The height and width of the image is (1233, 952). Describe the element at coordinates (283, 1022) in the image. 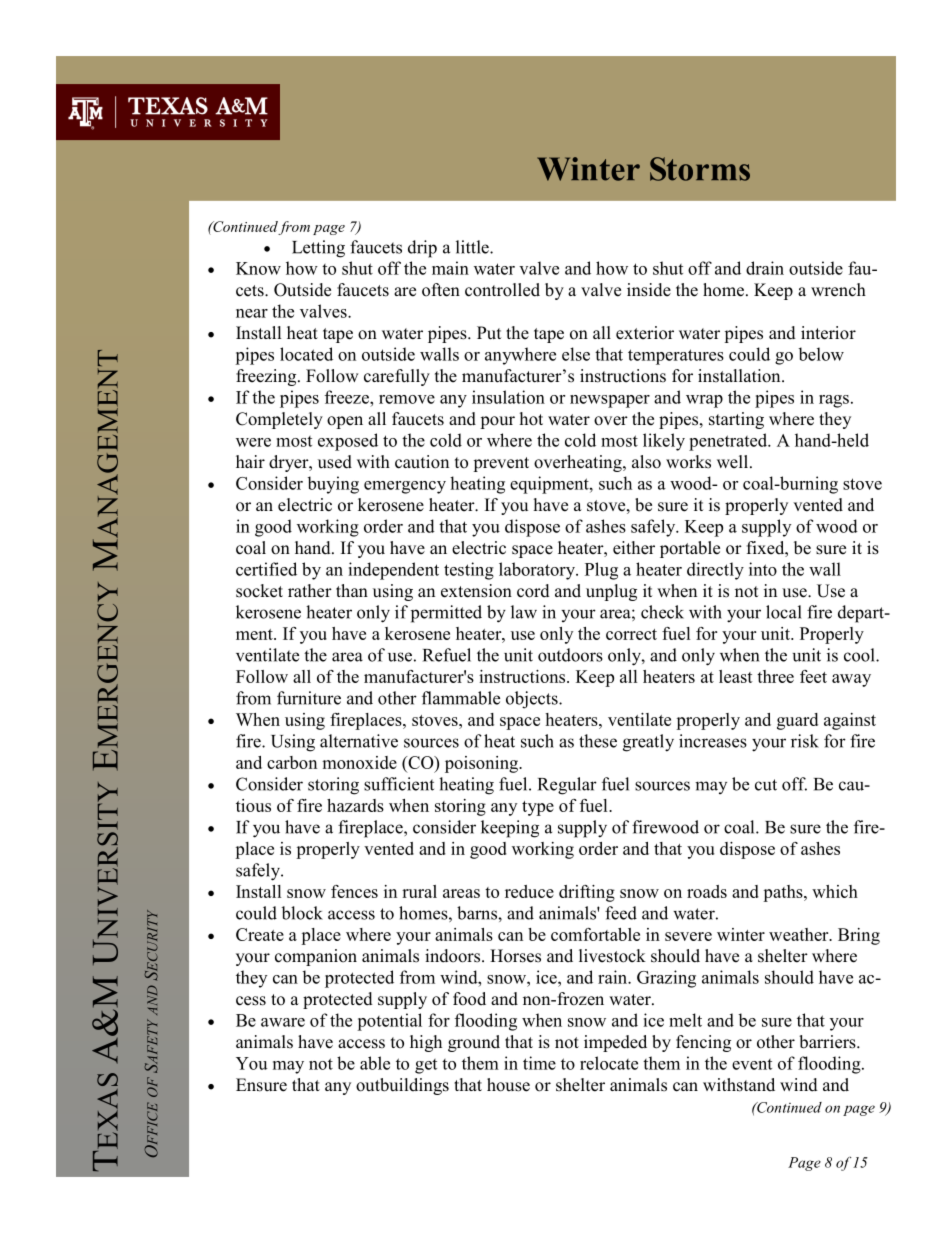

I see `aware` at that location.
